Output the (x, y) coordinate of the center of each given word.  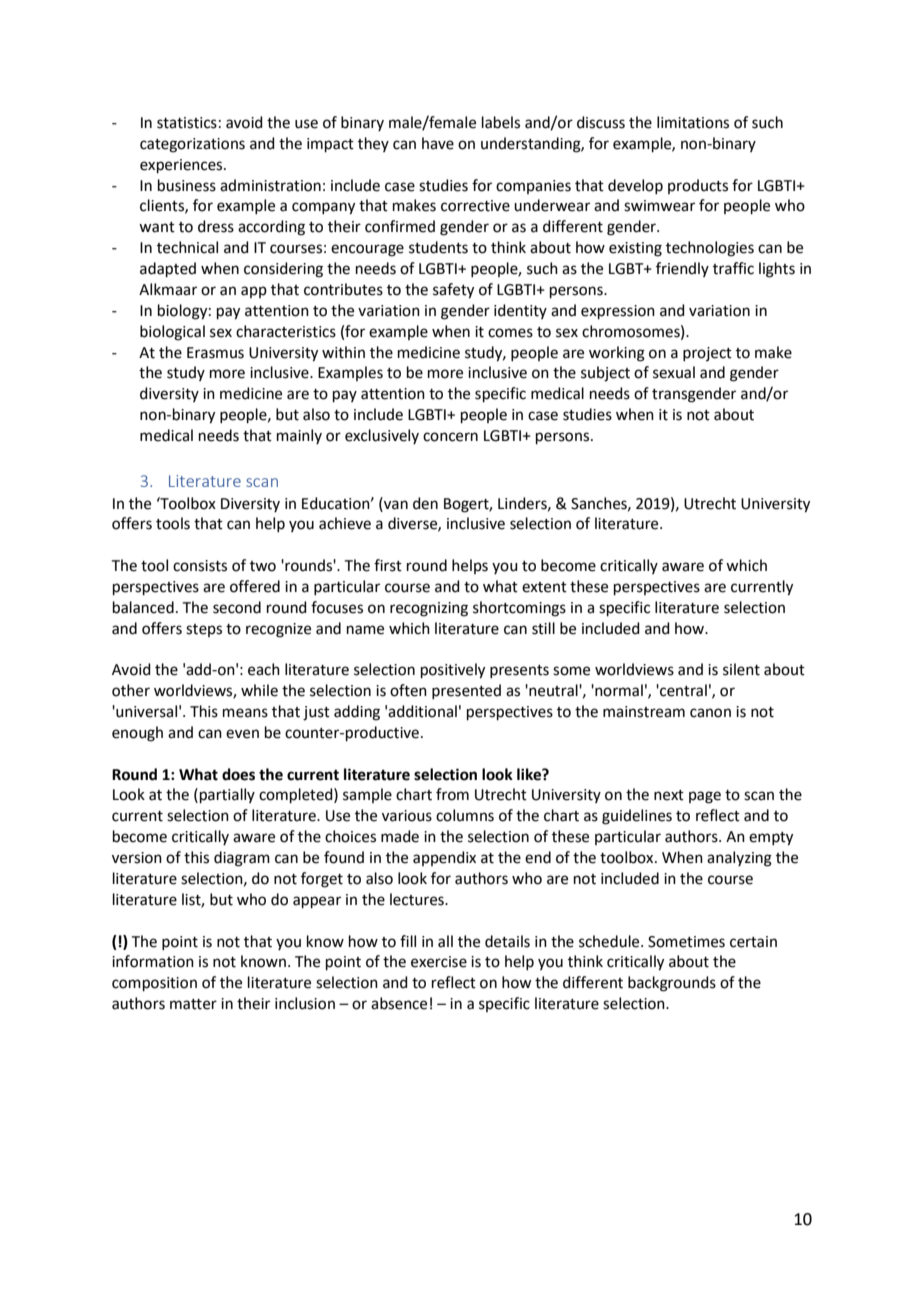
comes (510, 333)
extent (544, 587)
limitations (693, 122)
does (238, 774)
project (707, 354)
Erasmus (215, 353)
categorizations (192, 145)
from (452, 794)
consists (200, 566)
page (705, 797)
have (438, 143)
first (388, 565)
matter (193, 1004)
